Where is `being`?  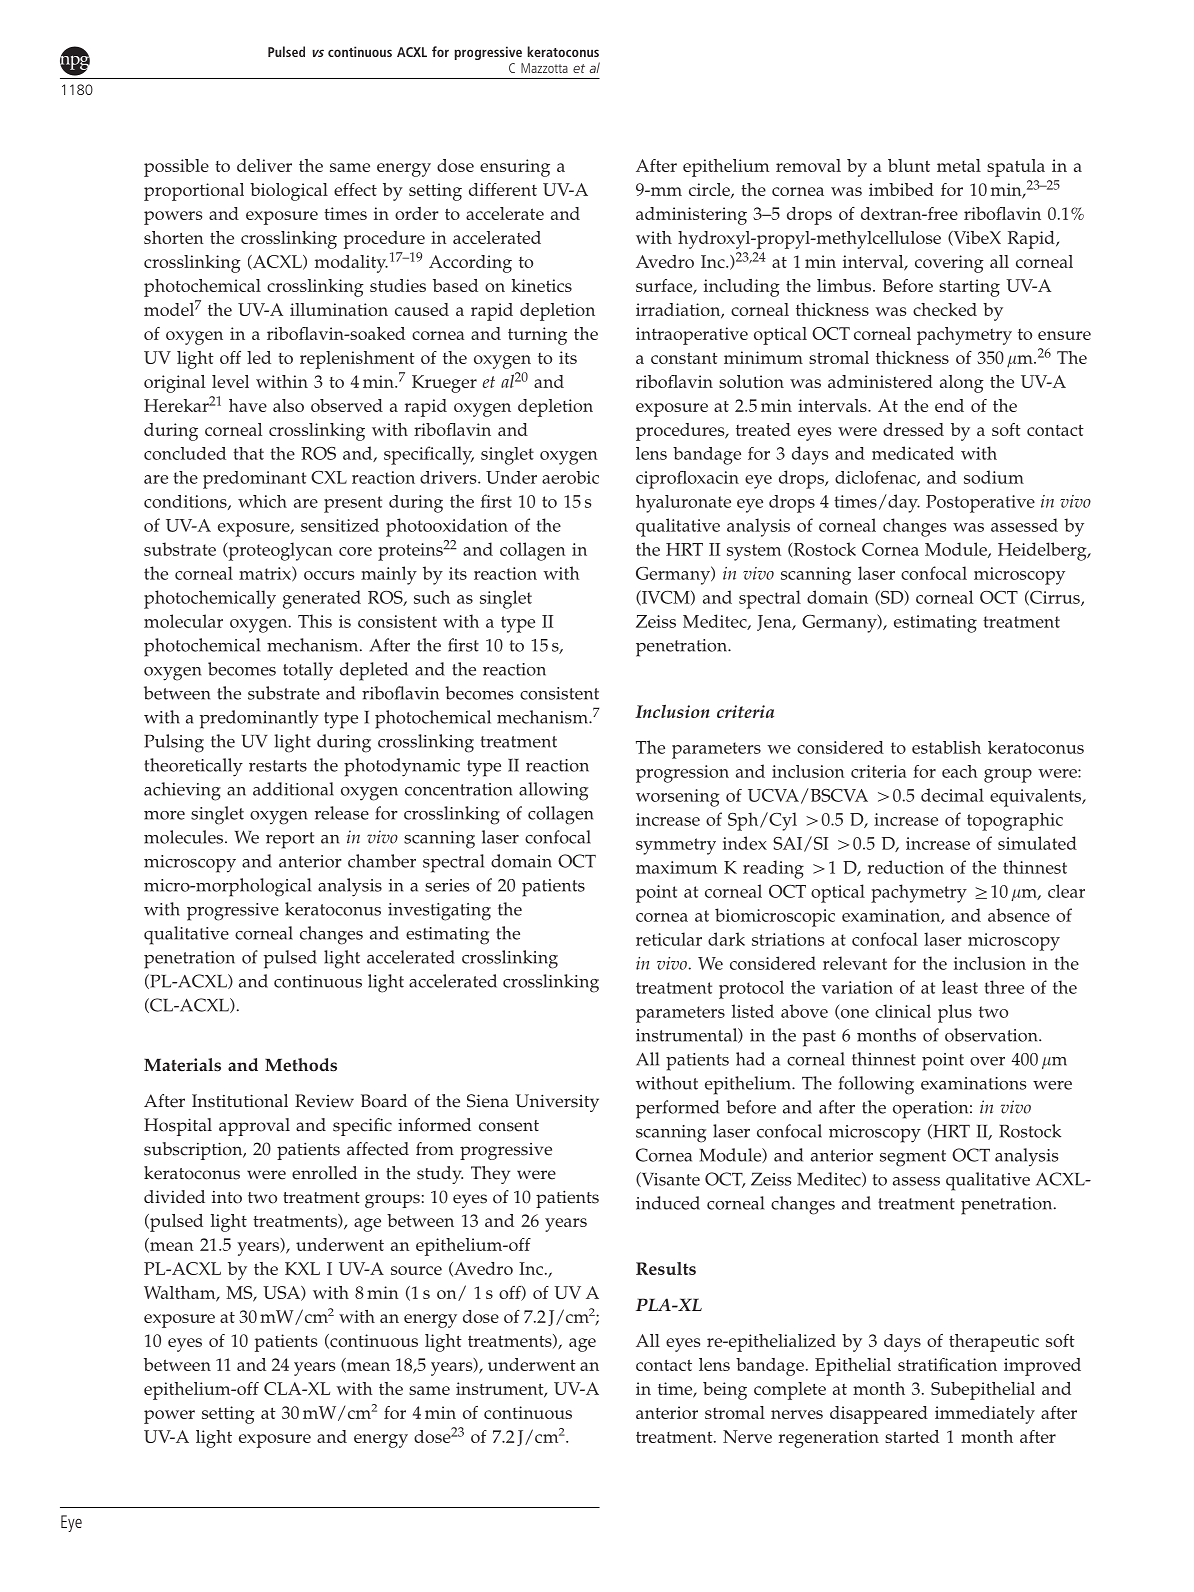
being is located at coordinates (725, 1391).
